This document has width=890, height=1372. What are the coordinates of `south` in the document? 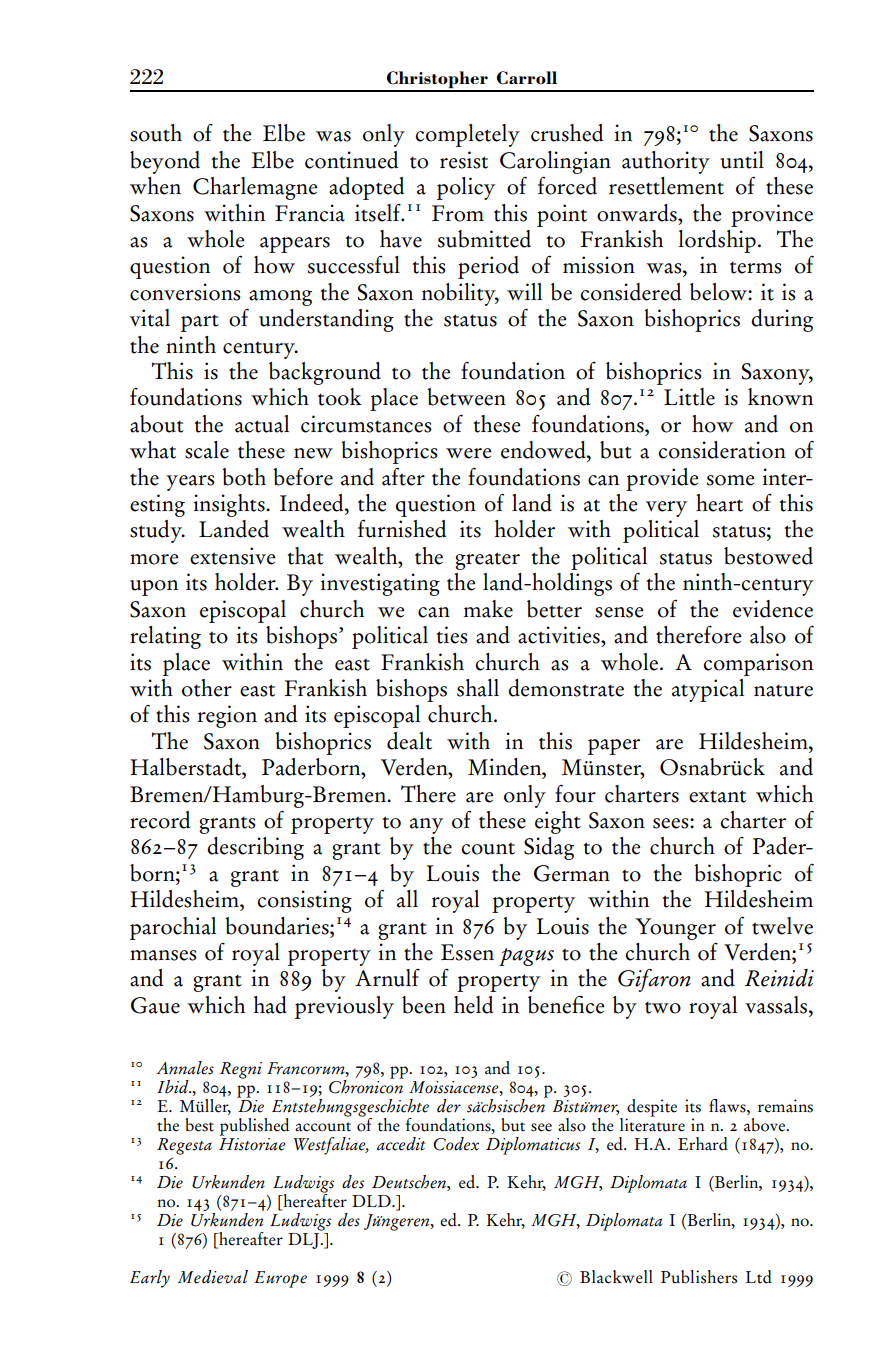 It's located at (156, 133).
